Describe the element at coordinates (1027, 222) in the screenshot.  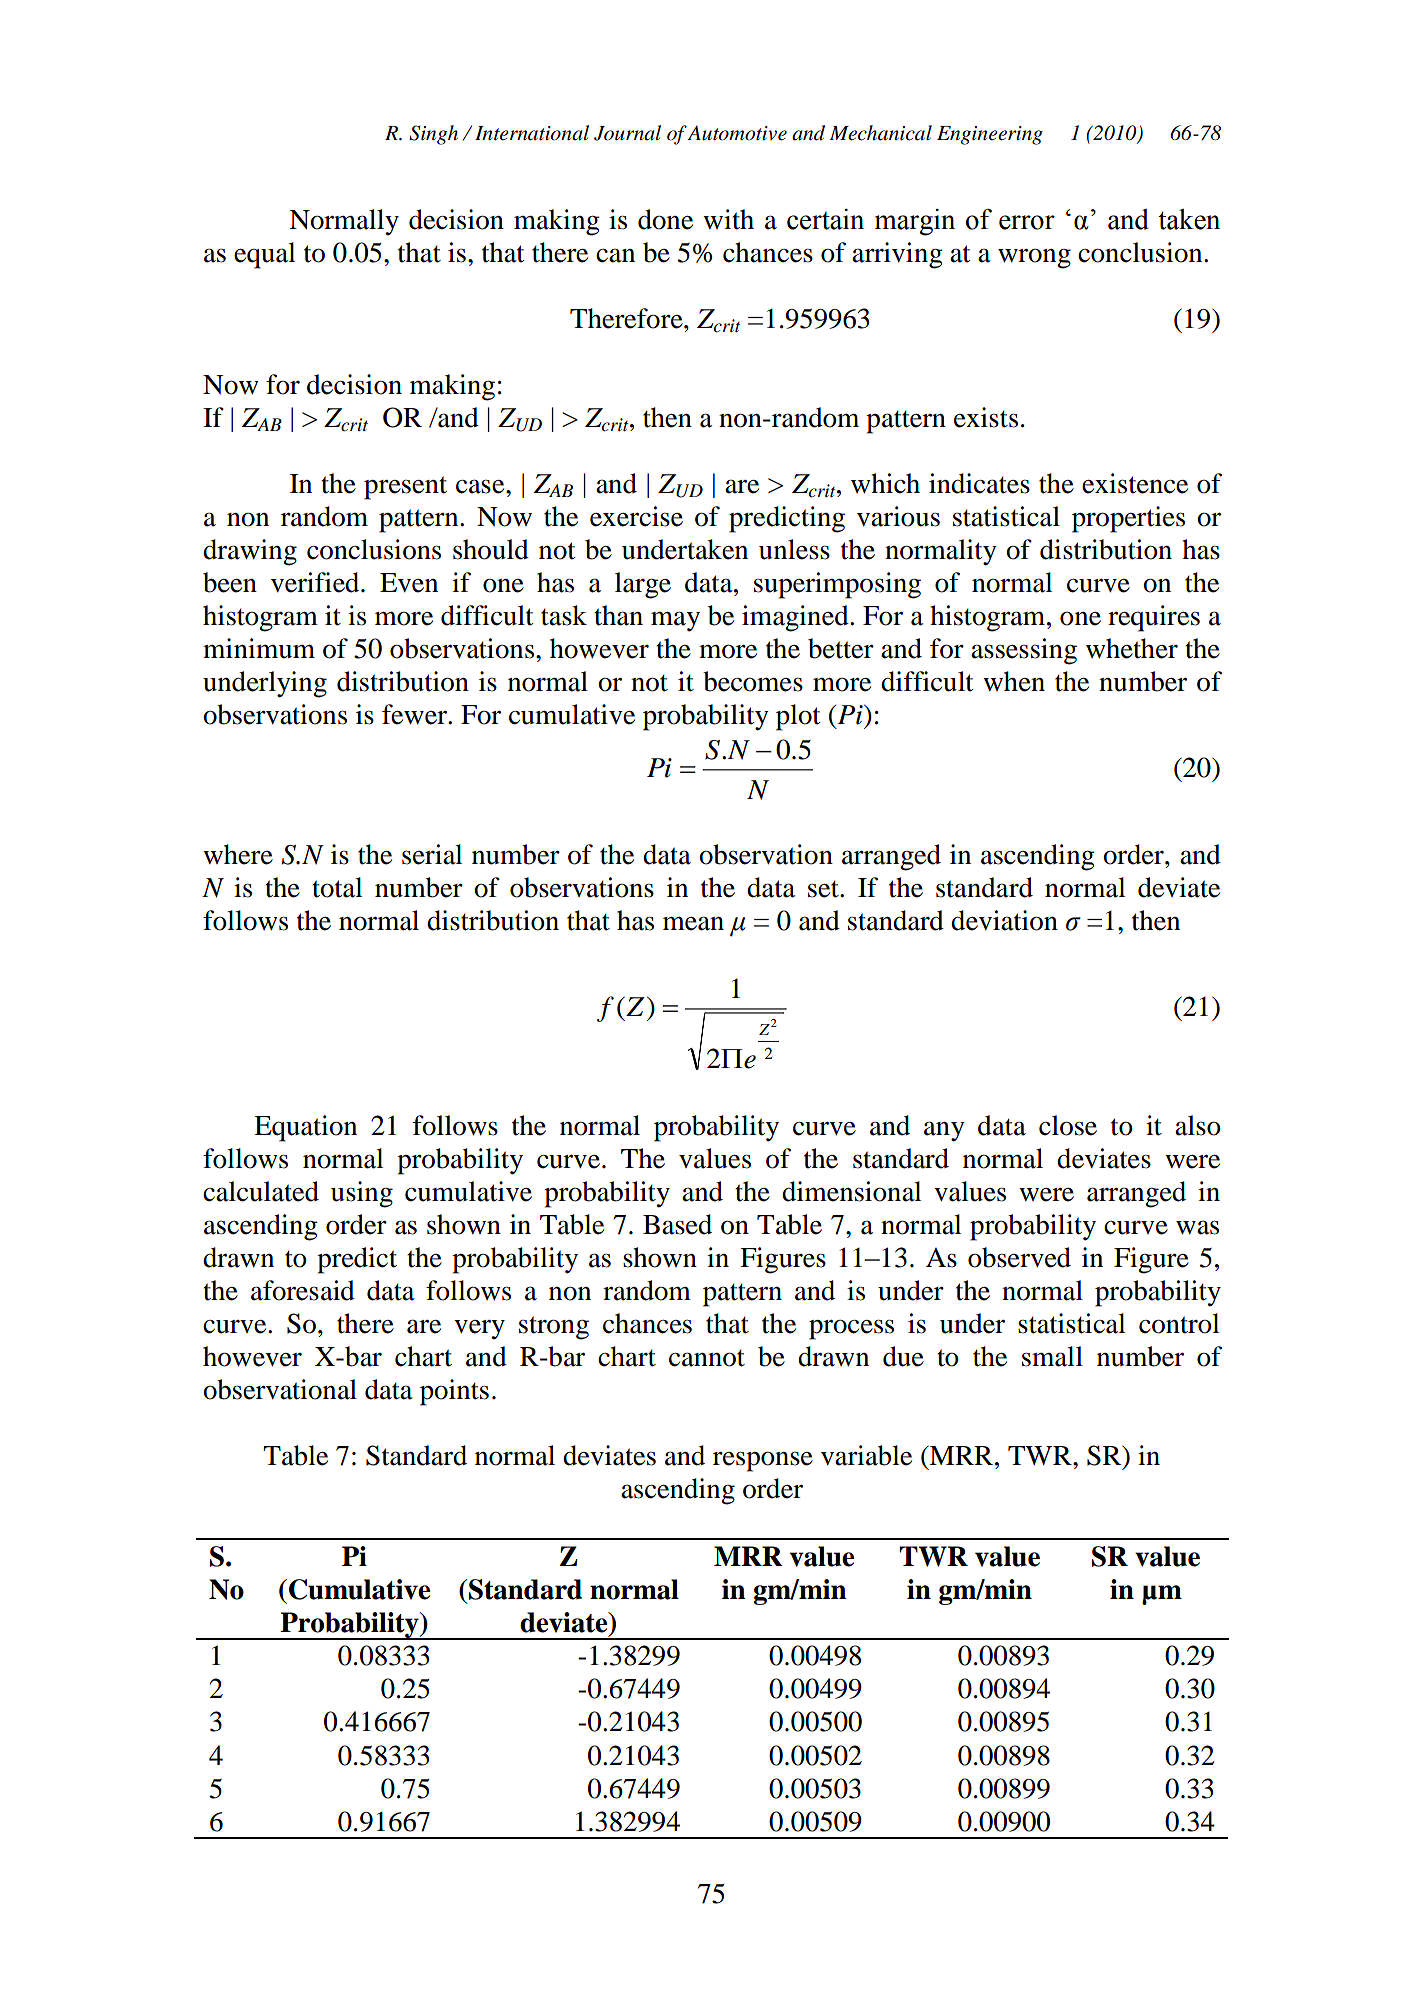
I see `error` at that location.
